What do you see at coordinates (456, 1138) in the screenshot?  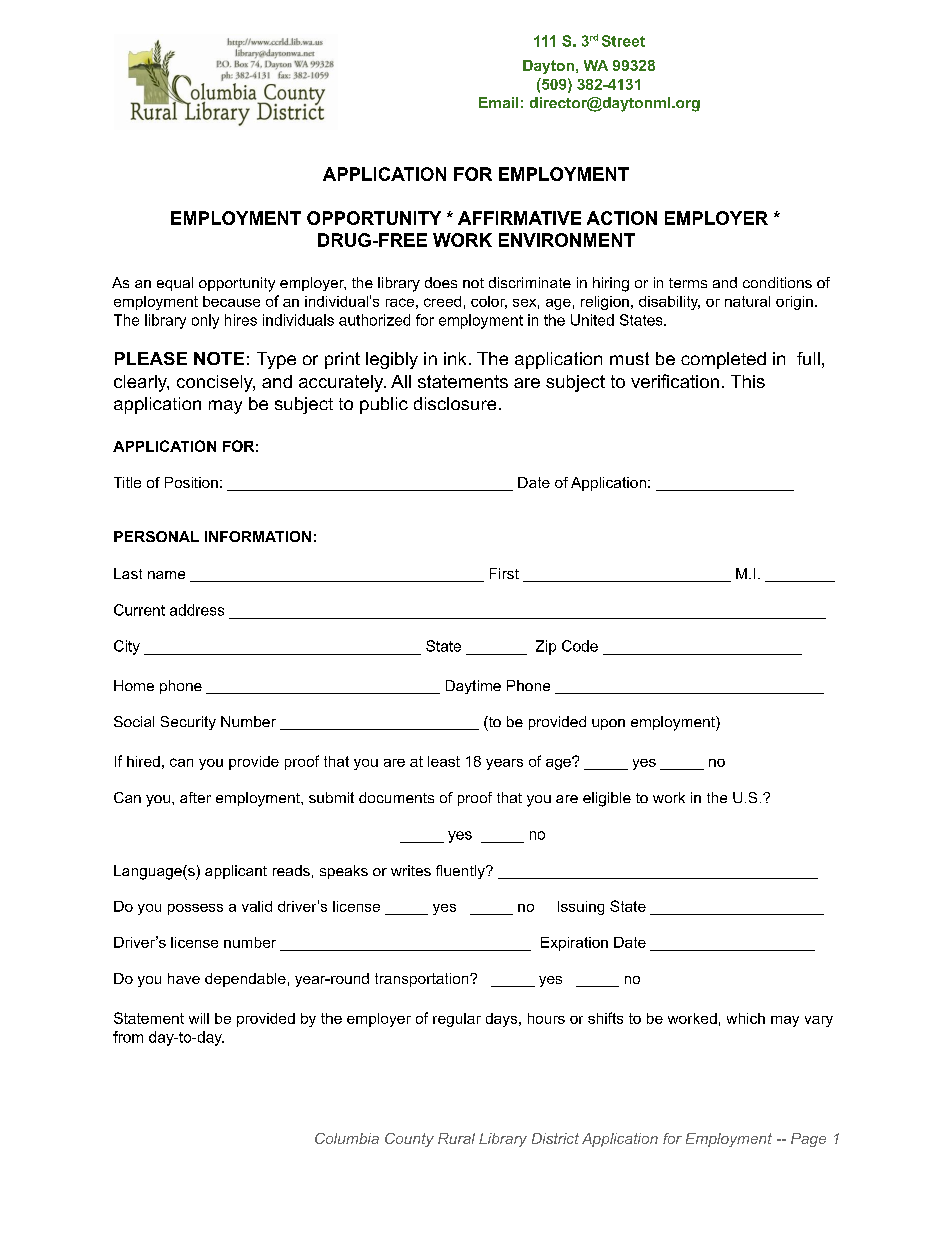 I see `Rural` at bounding box center [456, 1138].
